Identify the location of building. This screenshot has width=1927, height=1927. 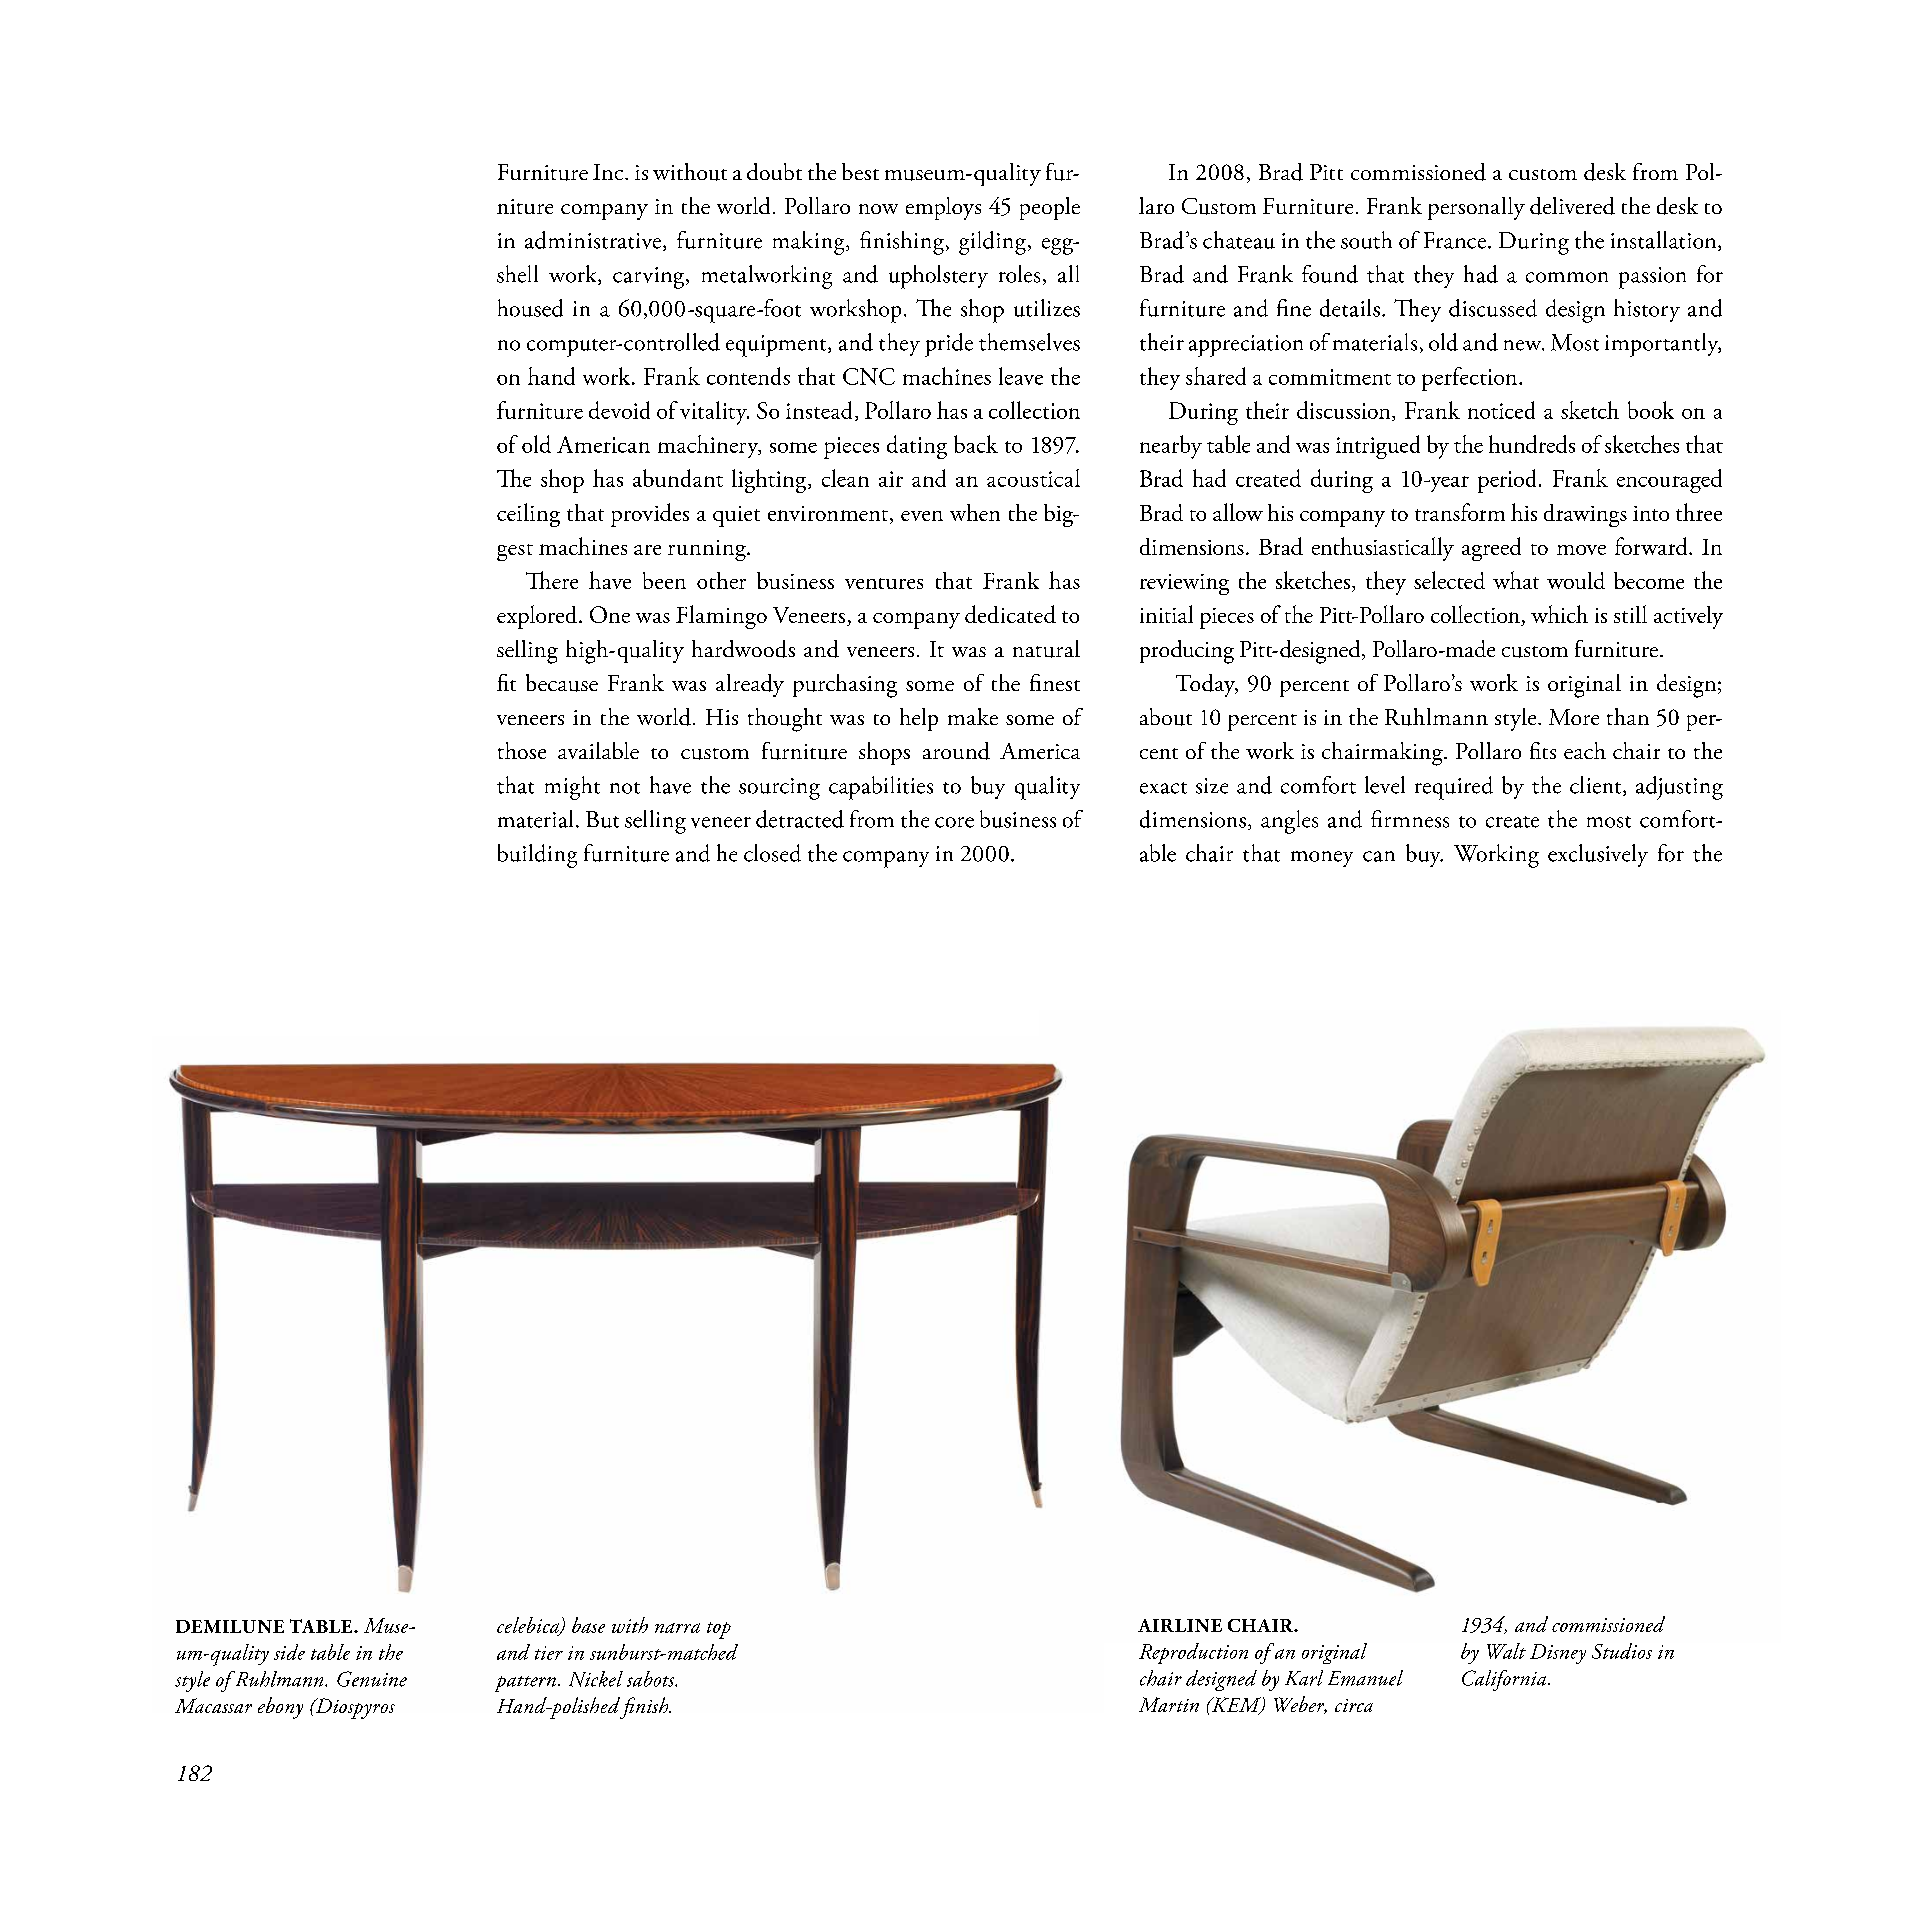
(537, 856).
